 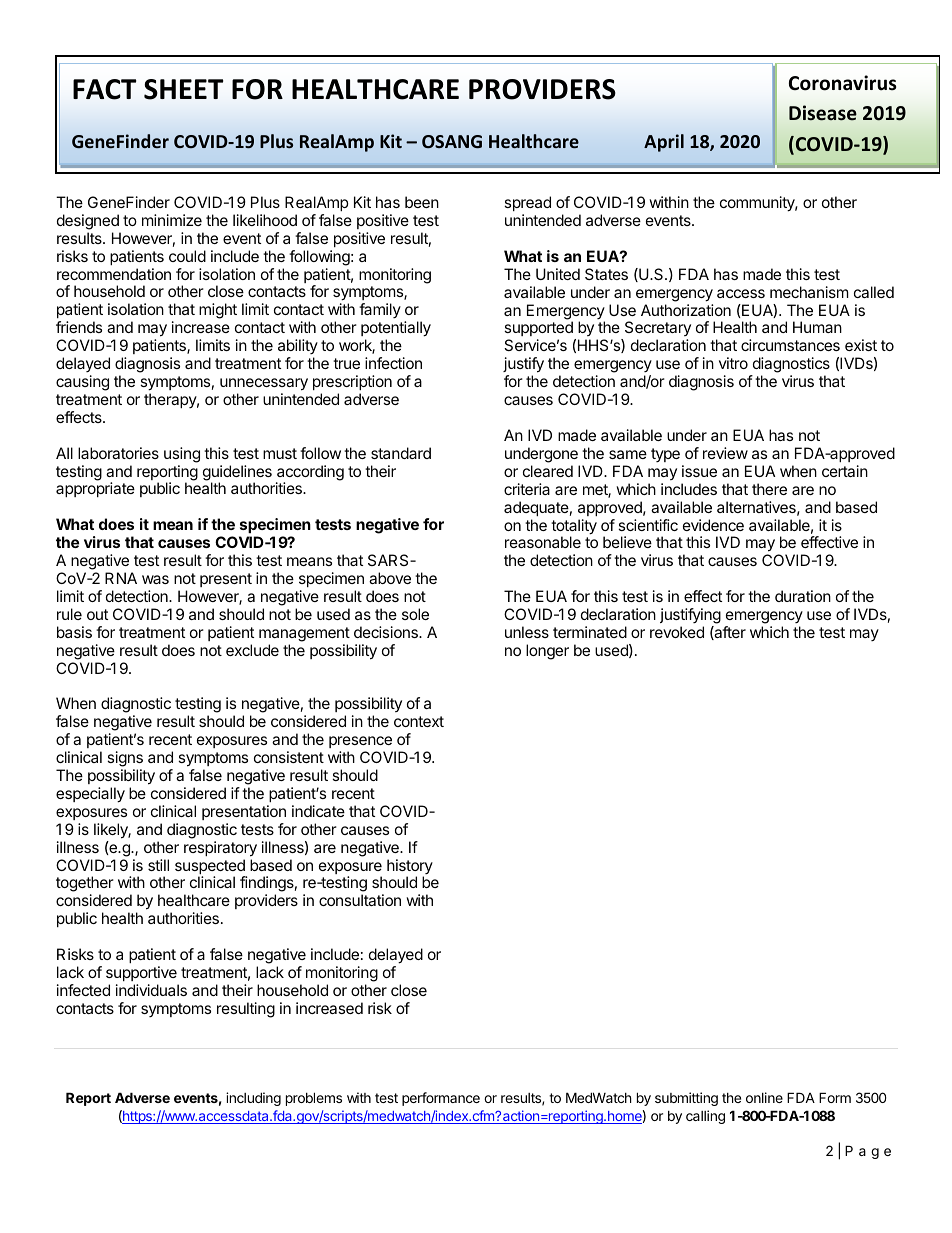 I want to click on criteria, so click(x=527, y=489).
